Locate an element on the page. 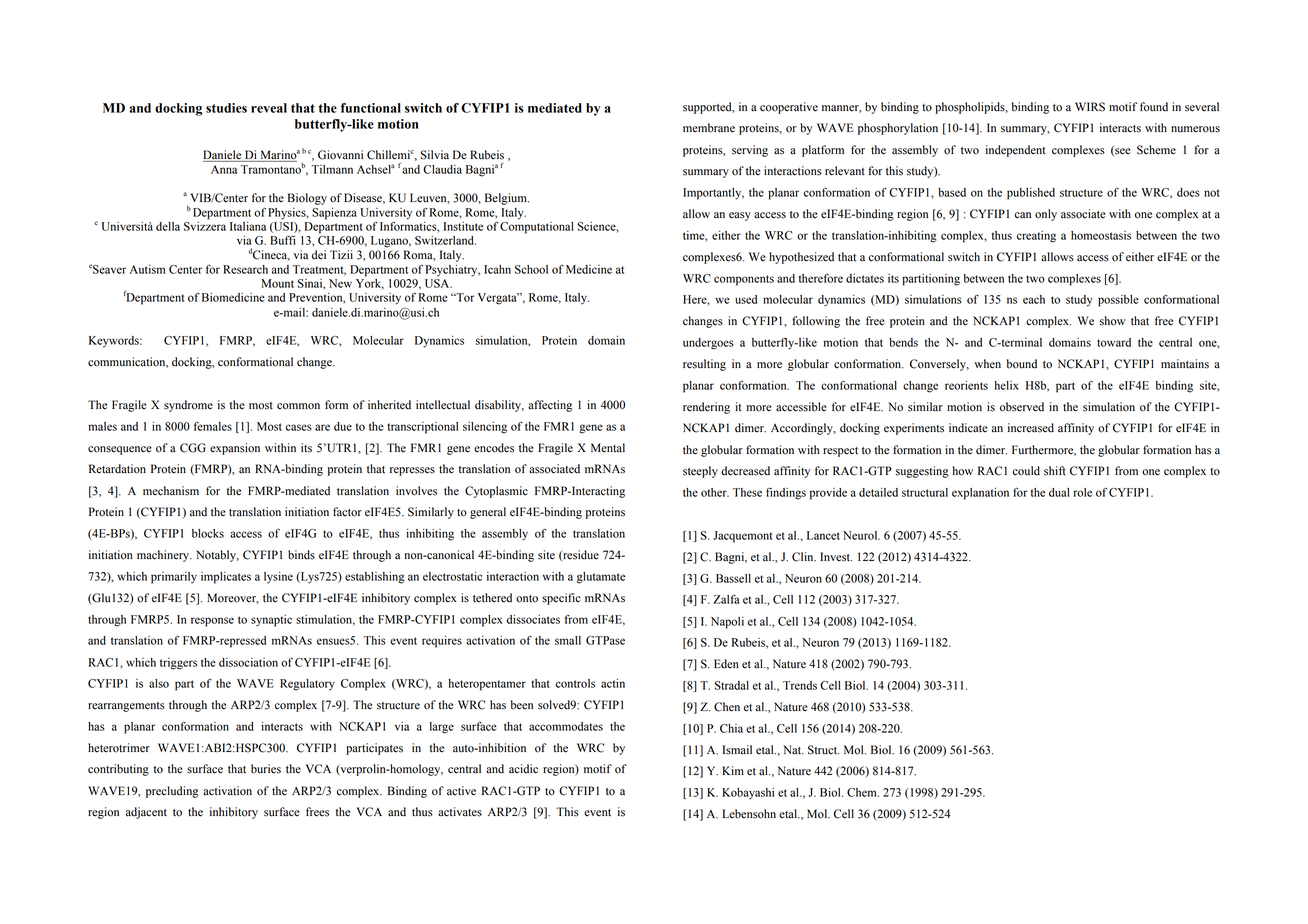 The image size is (1308, 924). buries is located at coordinates (266, 769).
